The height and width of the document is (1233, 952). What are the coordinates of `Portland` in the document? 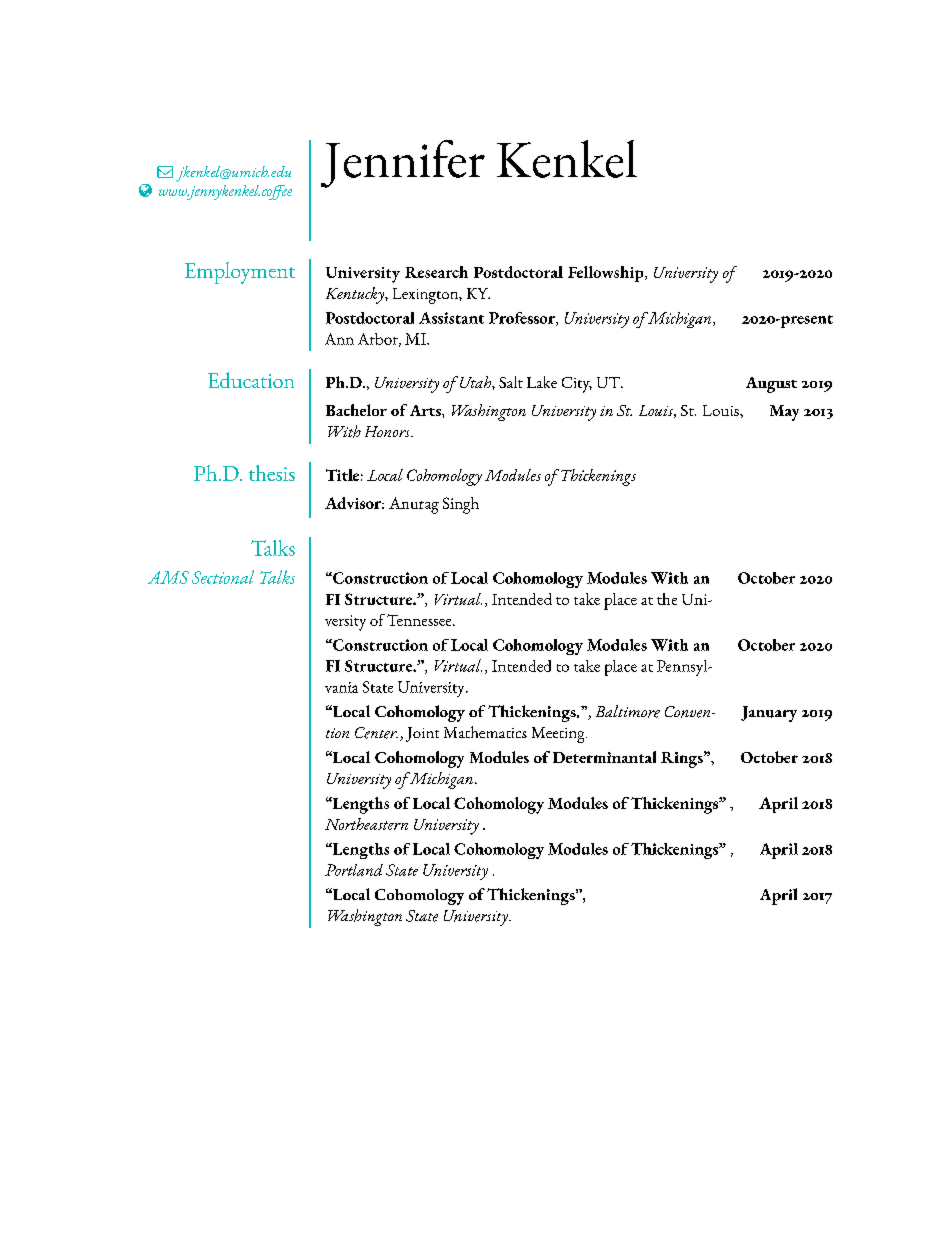 It's located at (354, 870).
